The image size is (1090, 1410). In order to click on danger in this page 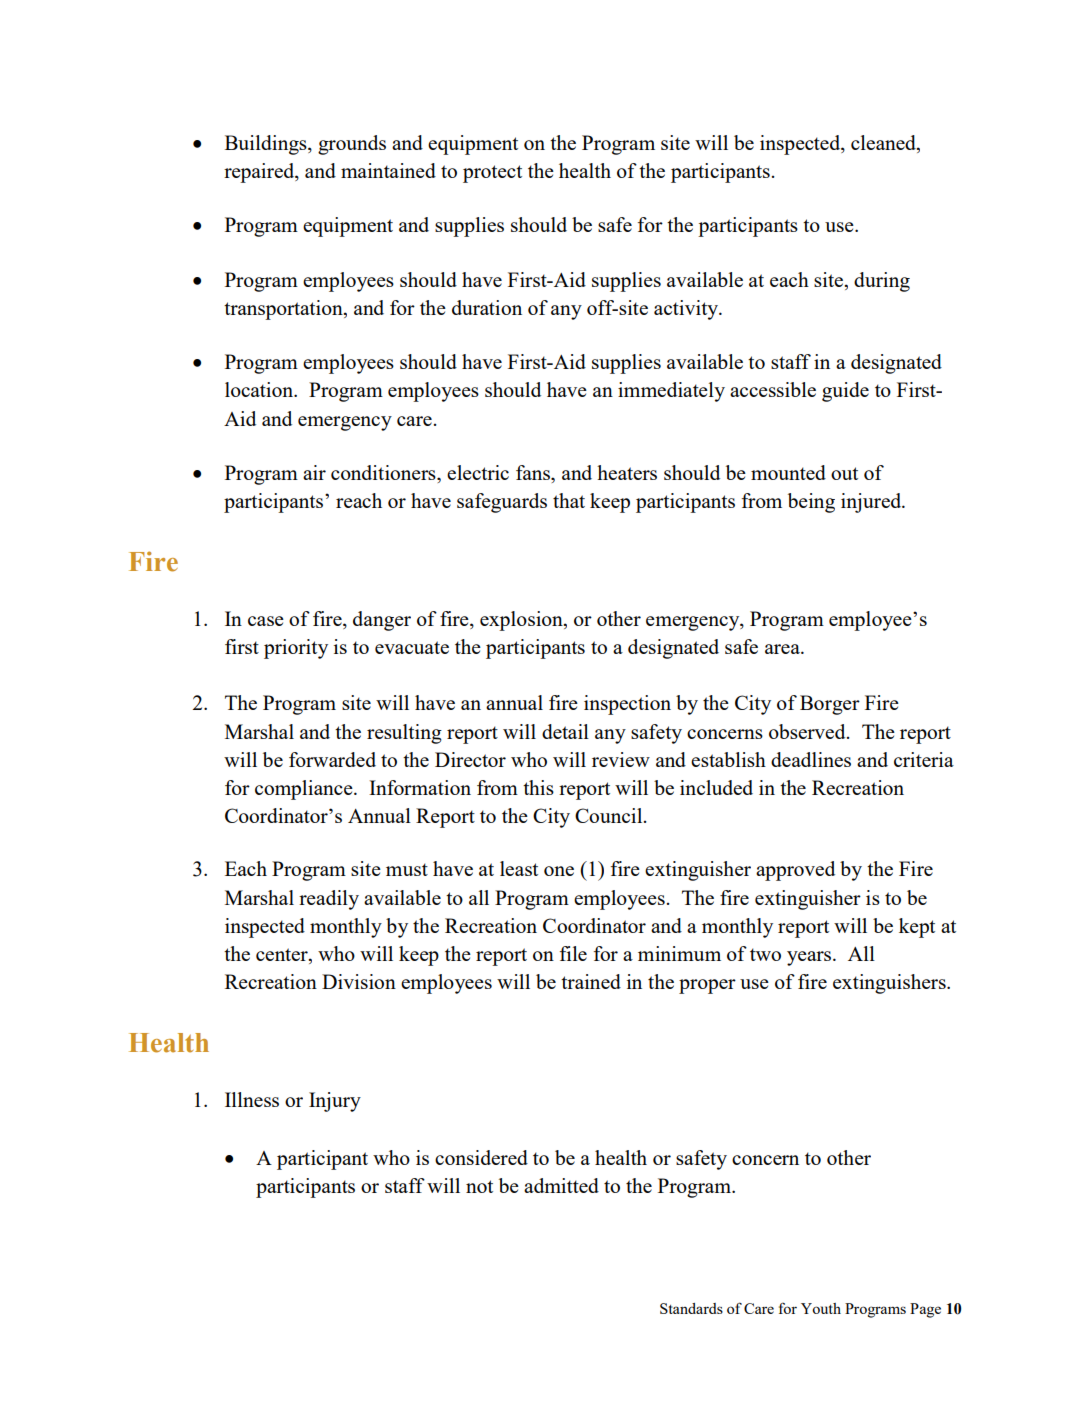, I will do `click(382, 621)`.
